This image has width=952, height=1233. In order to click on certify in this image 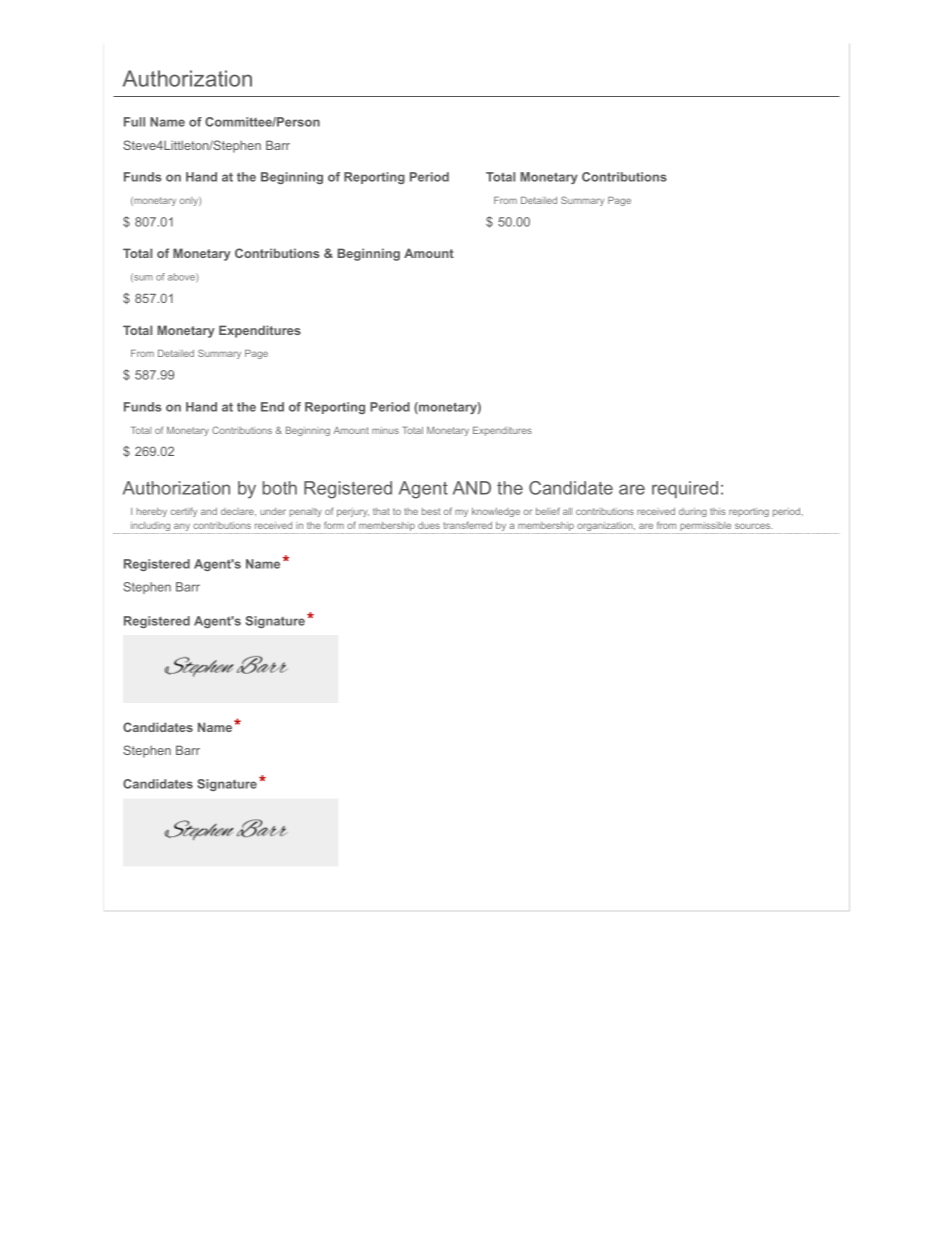, I will do `click(184, 512)`.
